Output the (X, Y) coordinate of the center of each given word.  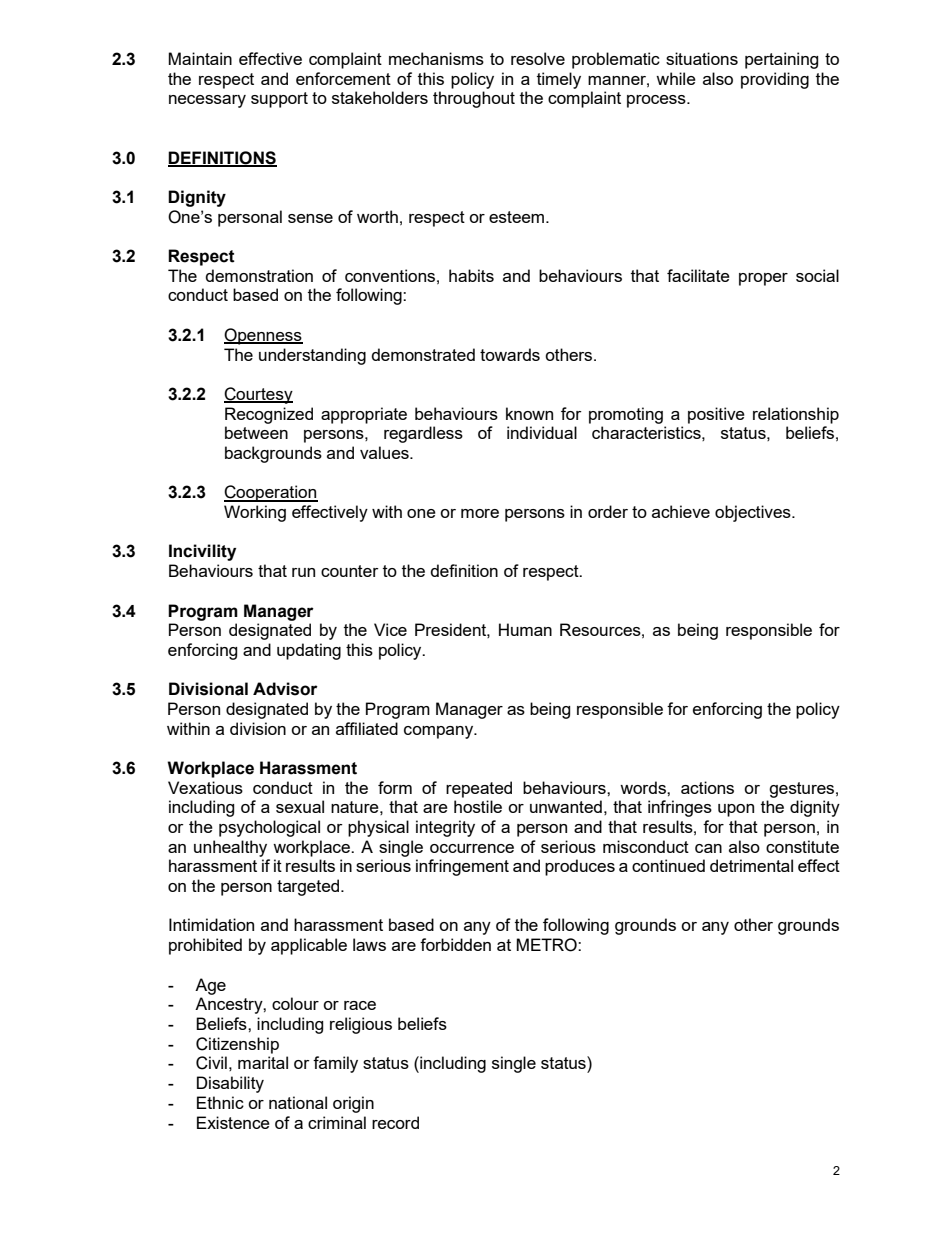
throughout (474, 99)
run (303, 572)
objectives (754, 513)
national (298, 1102)
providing (775, 80)
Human (525, 629)
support (279, 100)
